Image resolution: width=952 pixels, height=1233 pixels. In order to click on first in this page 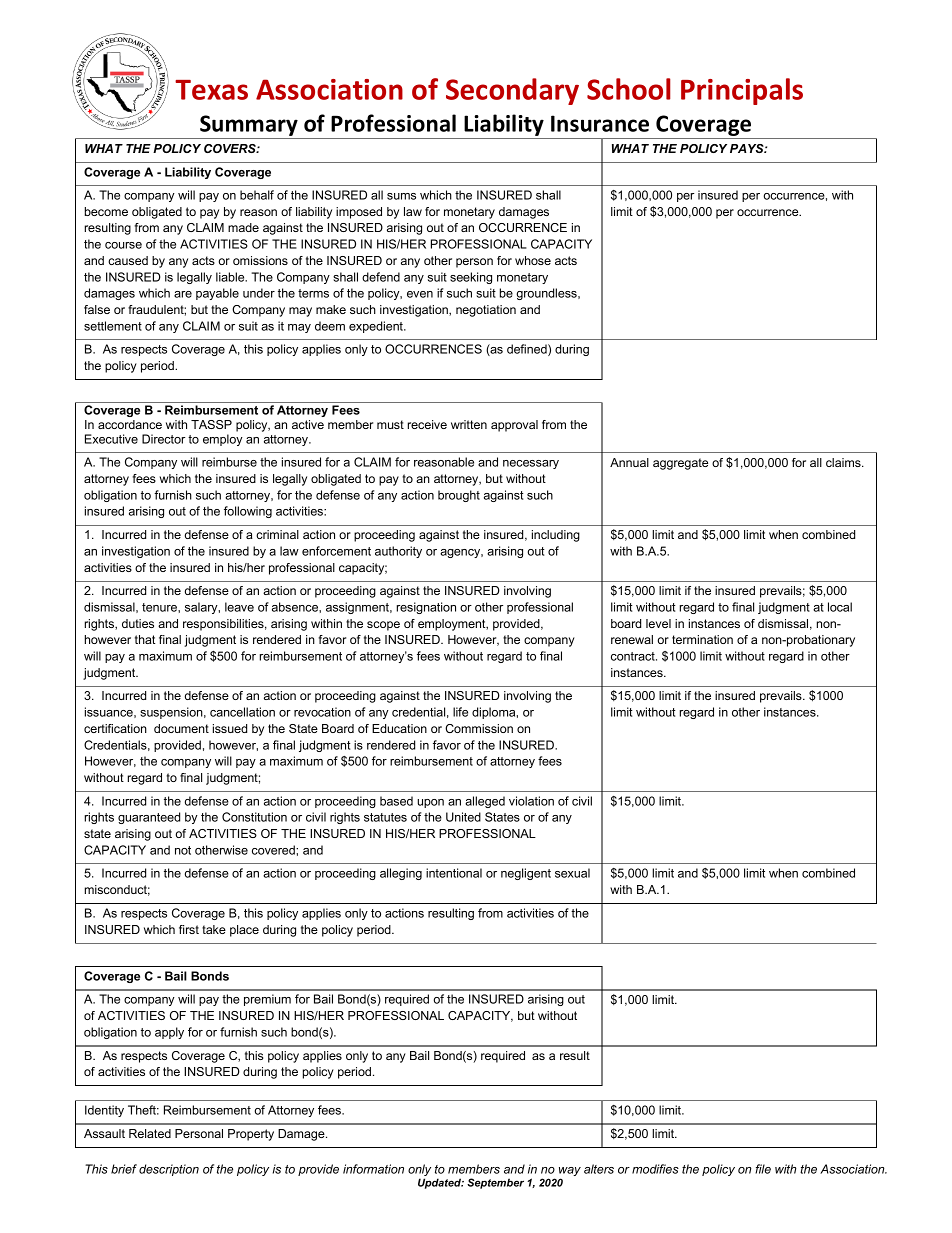, I will do `click(189, 929)`.
